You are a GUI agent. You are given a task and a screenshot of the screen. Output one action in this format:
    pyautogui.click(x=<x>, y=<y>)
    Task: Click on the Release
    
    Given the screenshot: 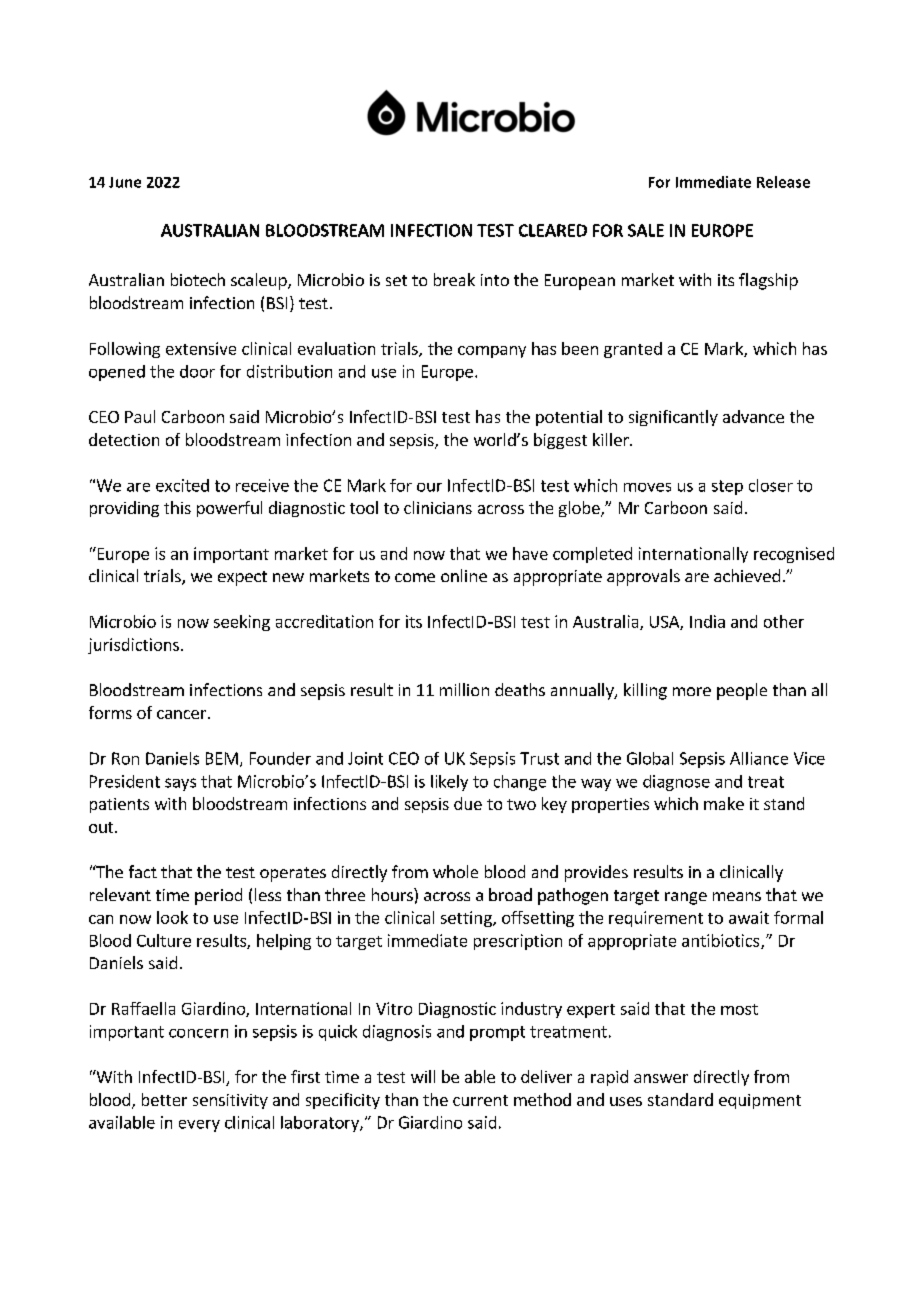 What is the action you would take?
    pyautogui.click(x=783, y=182)
